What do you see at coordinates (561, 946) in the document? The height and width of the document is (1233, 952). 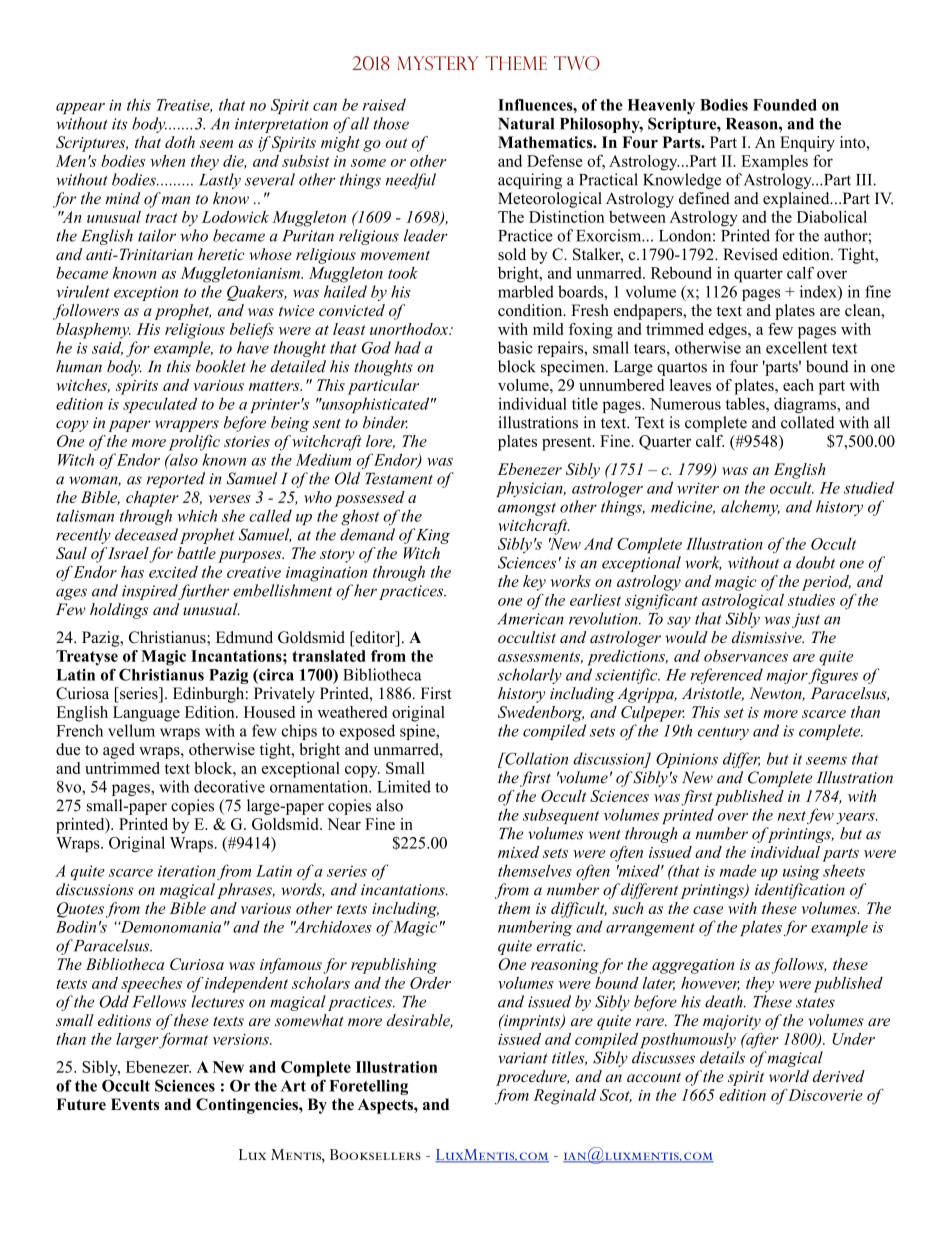 I see `erratic` at bounding box center [561, 946].
